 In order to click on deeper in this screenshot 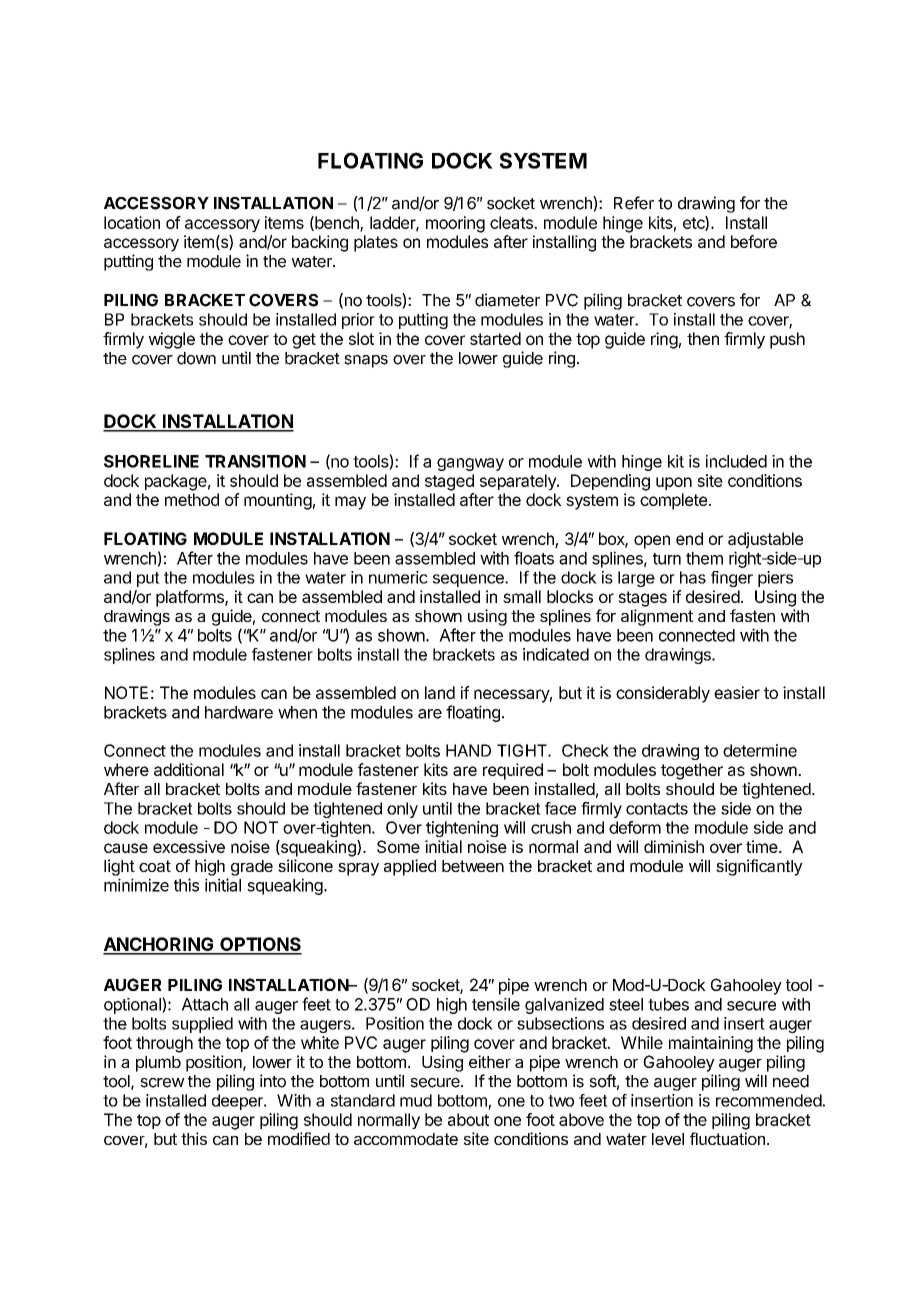, I will do `click(238, 1102)`.
